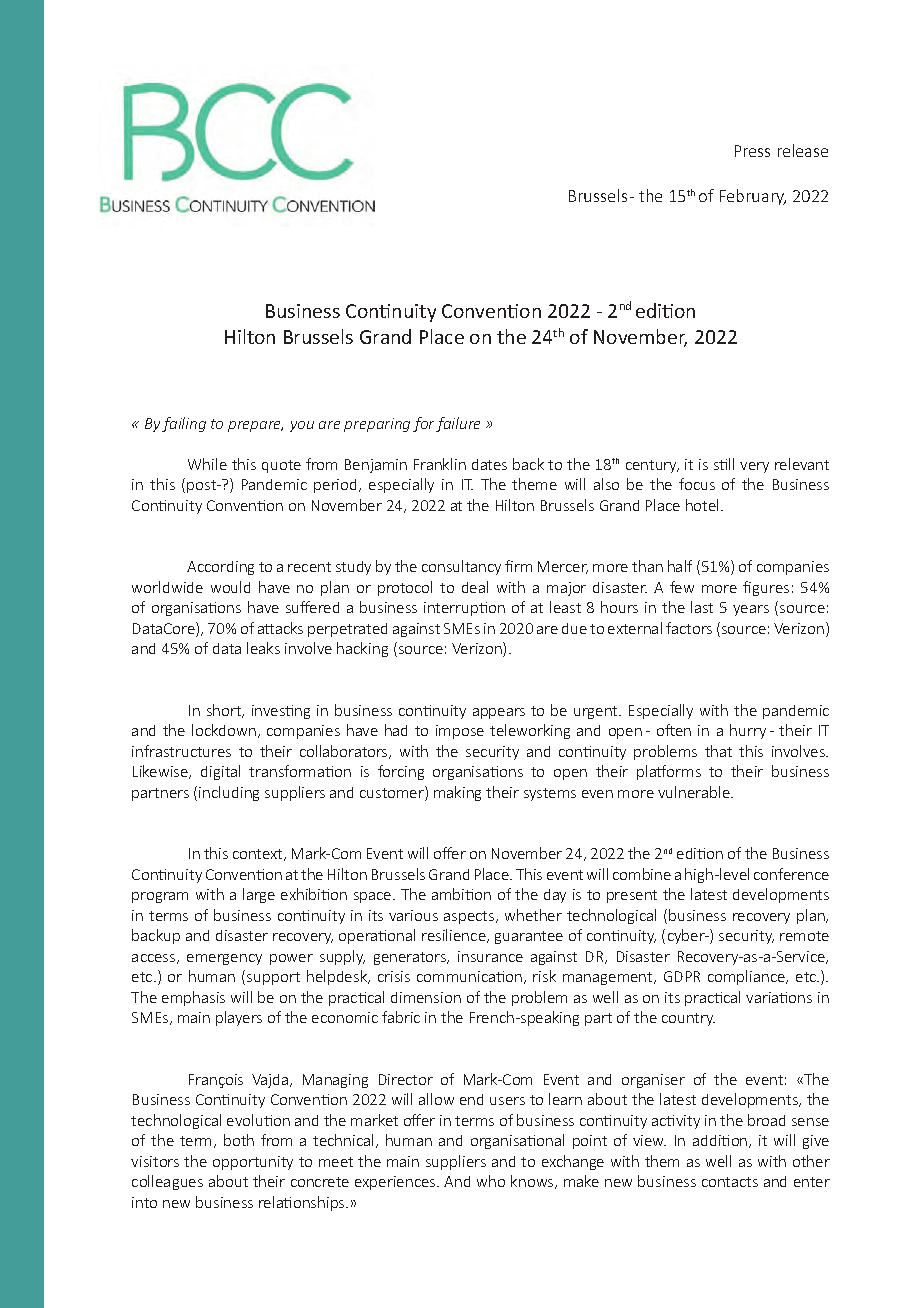 Image resolution: width=924 pixels, height=1308 pixels. What do you see at coordinates (753, 197) in the page?
I see `February` at bounding box center [753, 197].
